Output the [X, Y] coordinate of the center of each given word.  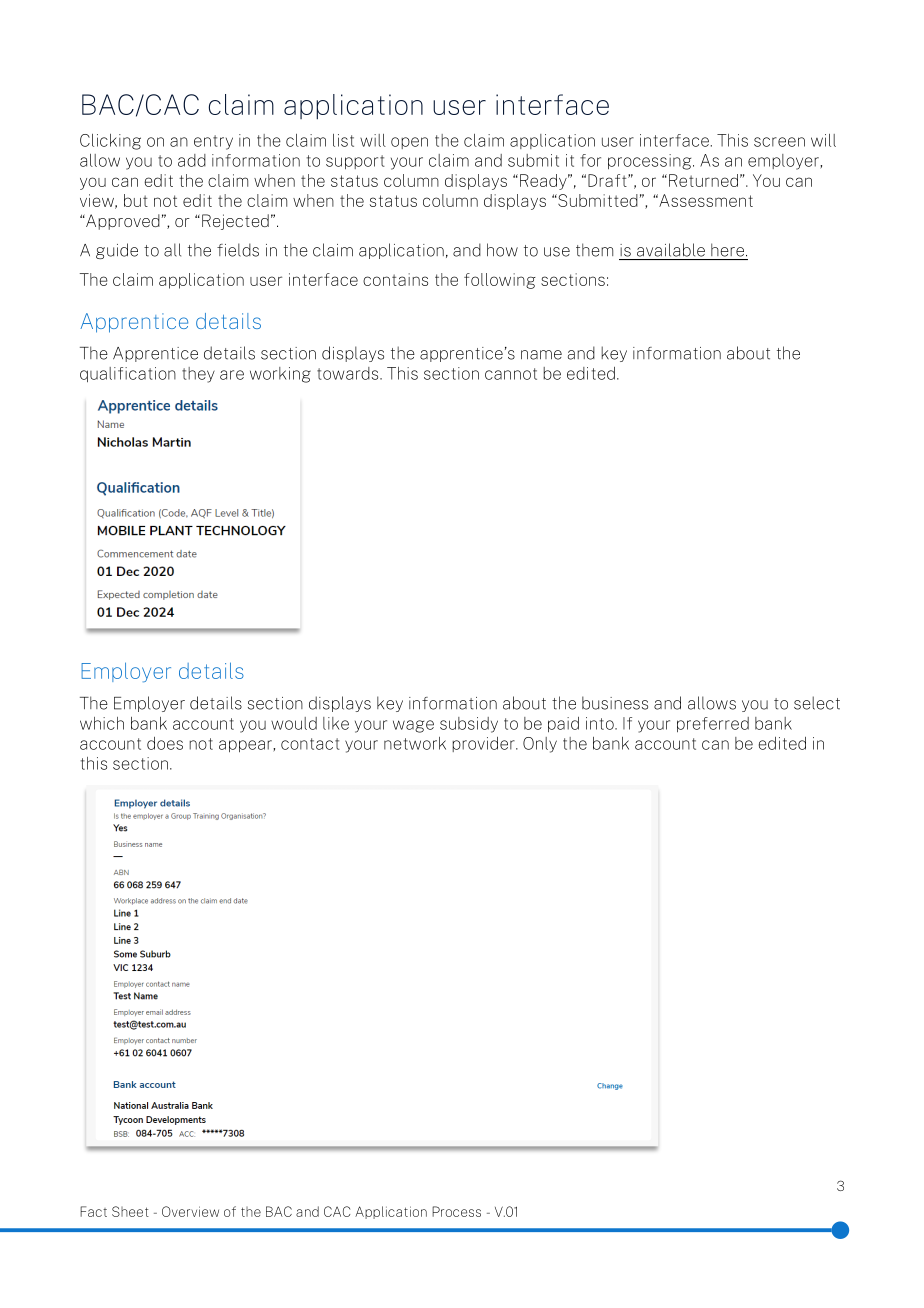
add [192, 160]
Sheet [130, 1211]
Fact [93, 1211]
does [165, 743]
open [409, 143]
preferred [713, 724]
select [817, 703]
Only [540, 745]
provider [484, 744]
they [198, 375]
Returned [703, 180]
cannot [511, 374]
